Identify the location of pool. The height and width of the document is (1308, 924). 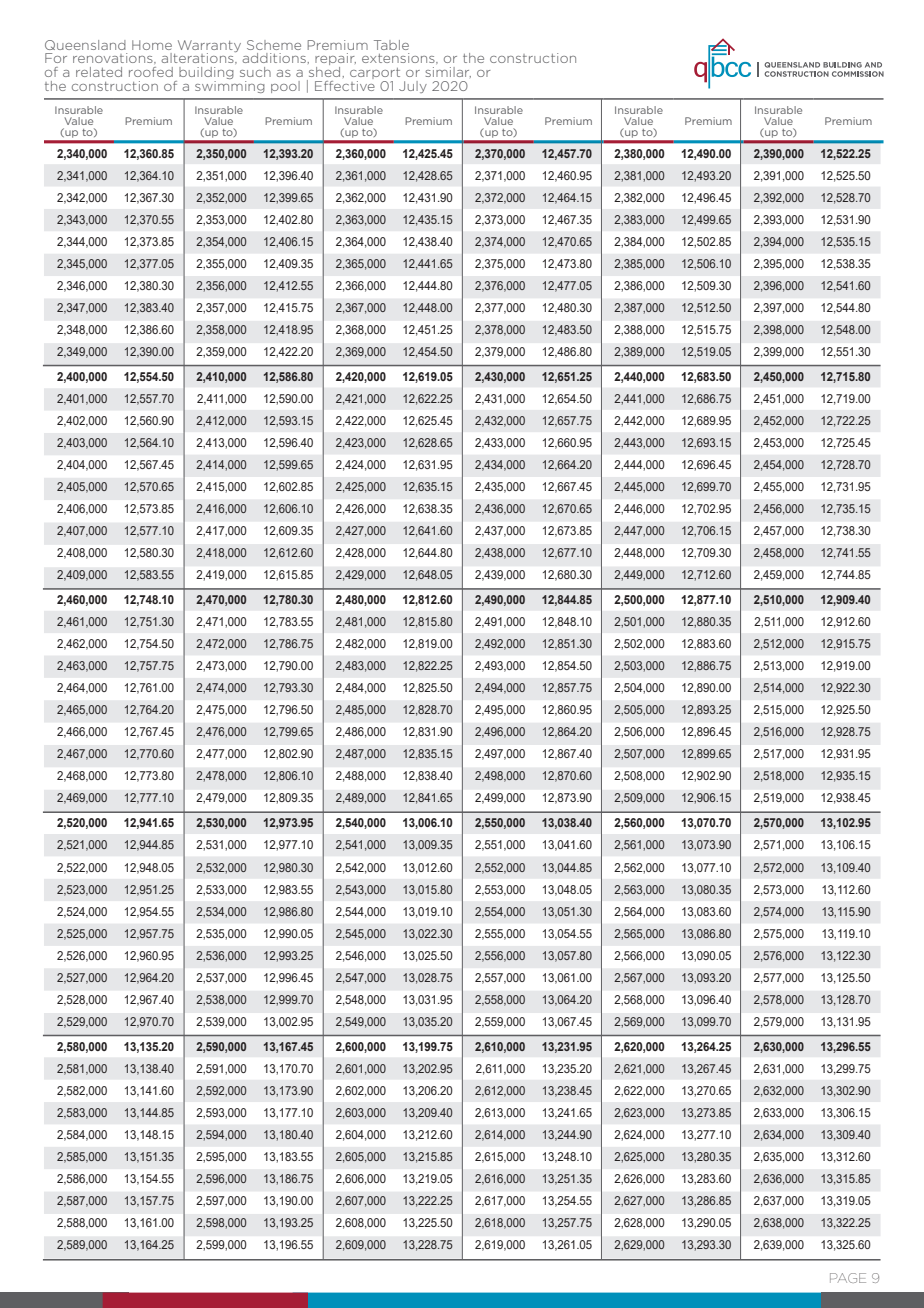
(285, 87).
